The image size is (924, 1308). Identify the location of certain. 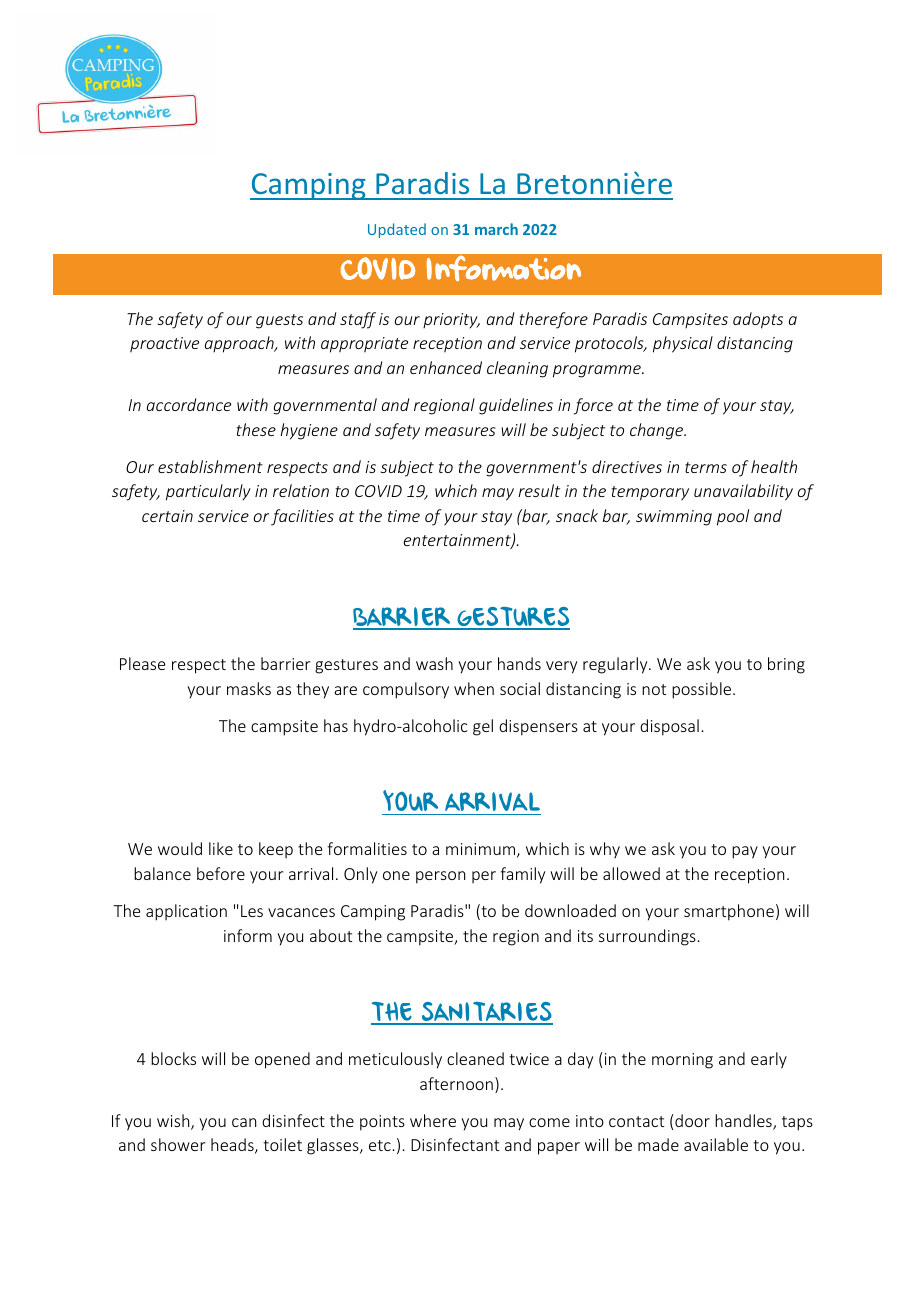
(167, 516).
